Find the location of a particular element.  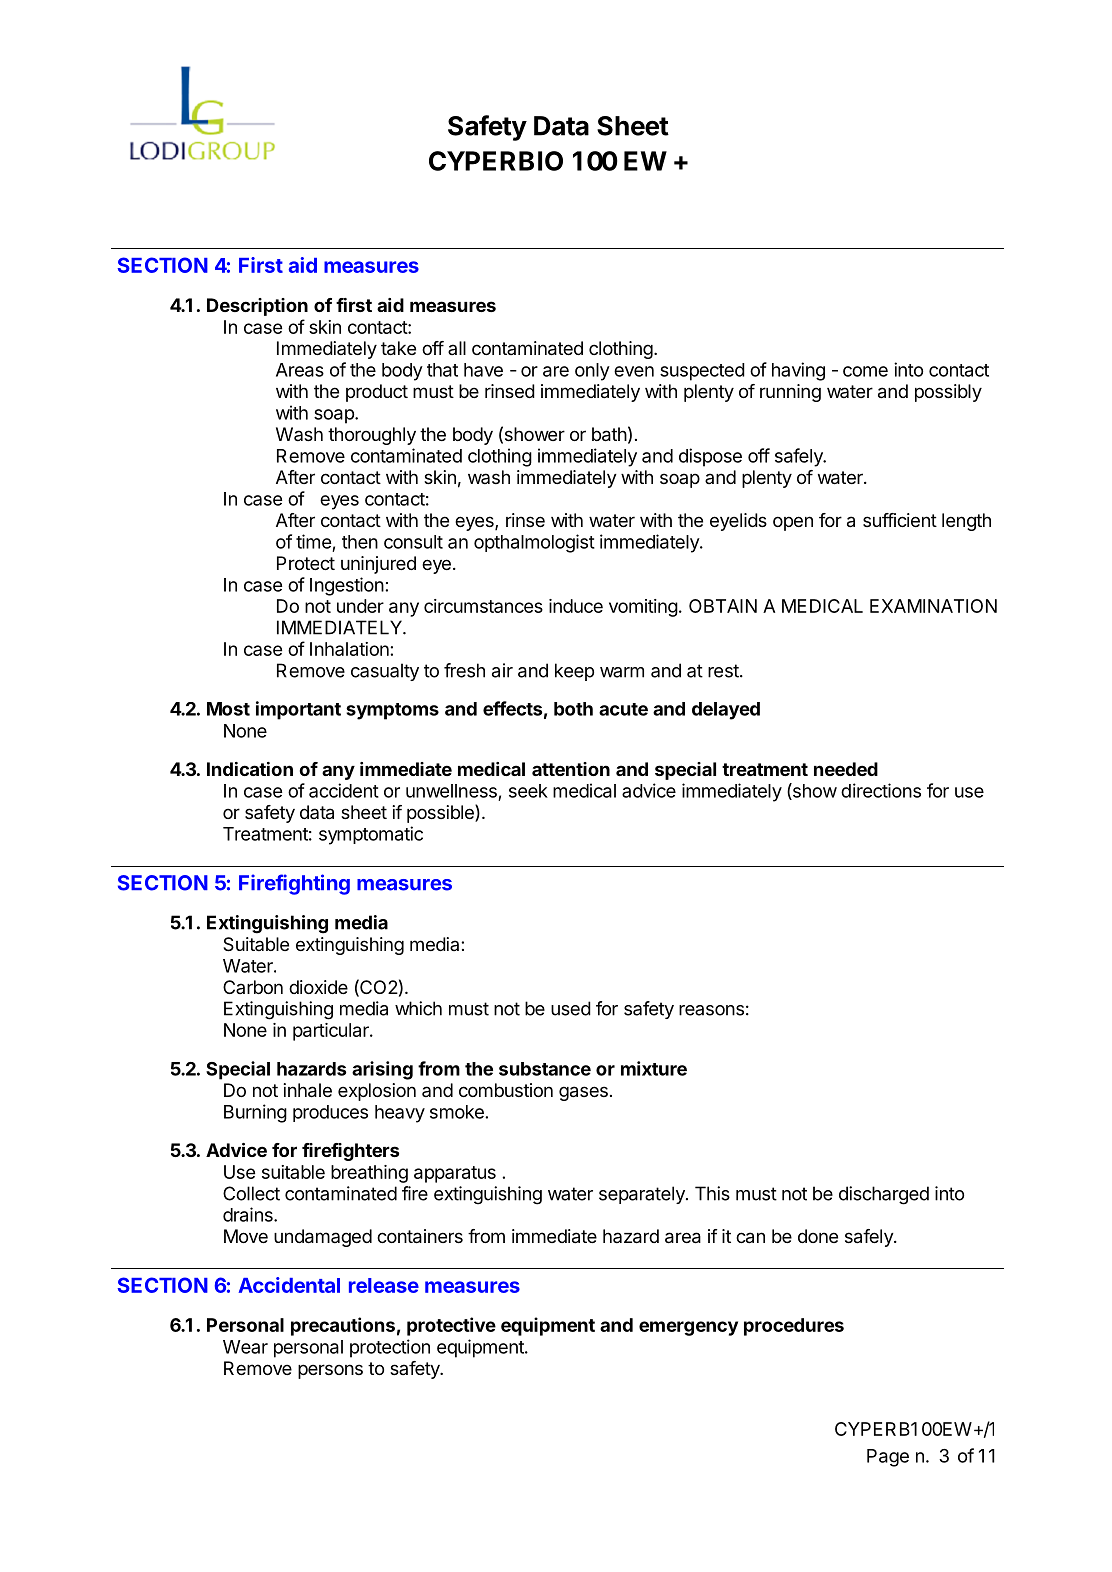

only is located at coordinates (592, 372).
